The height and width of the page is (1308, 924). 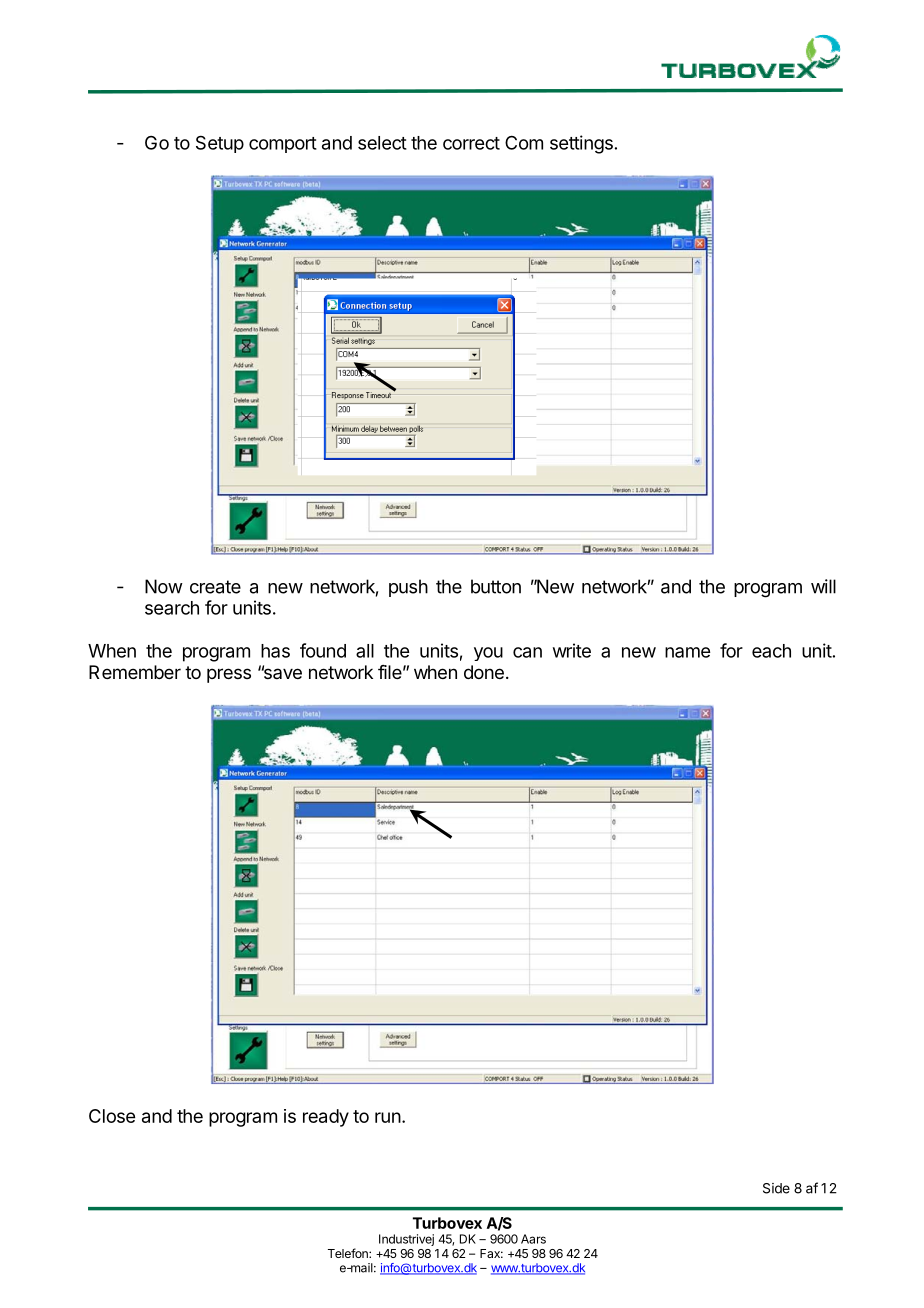 I want to click on Setup, so click(x=220, y=144).
